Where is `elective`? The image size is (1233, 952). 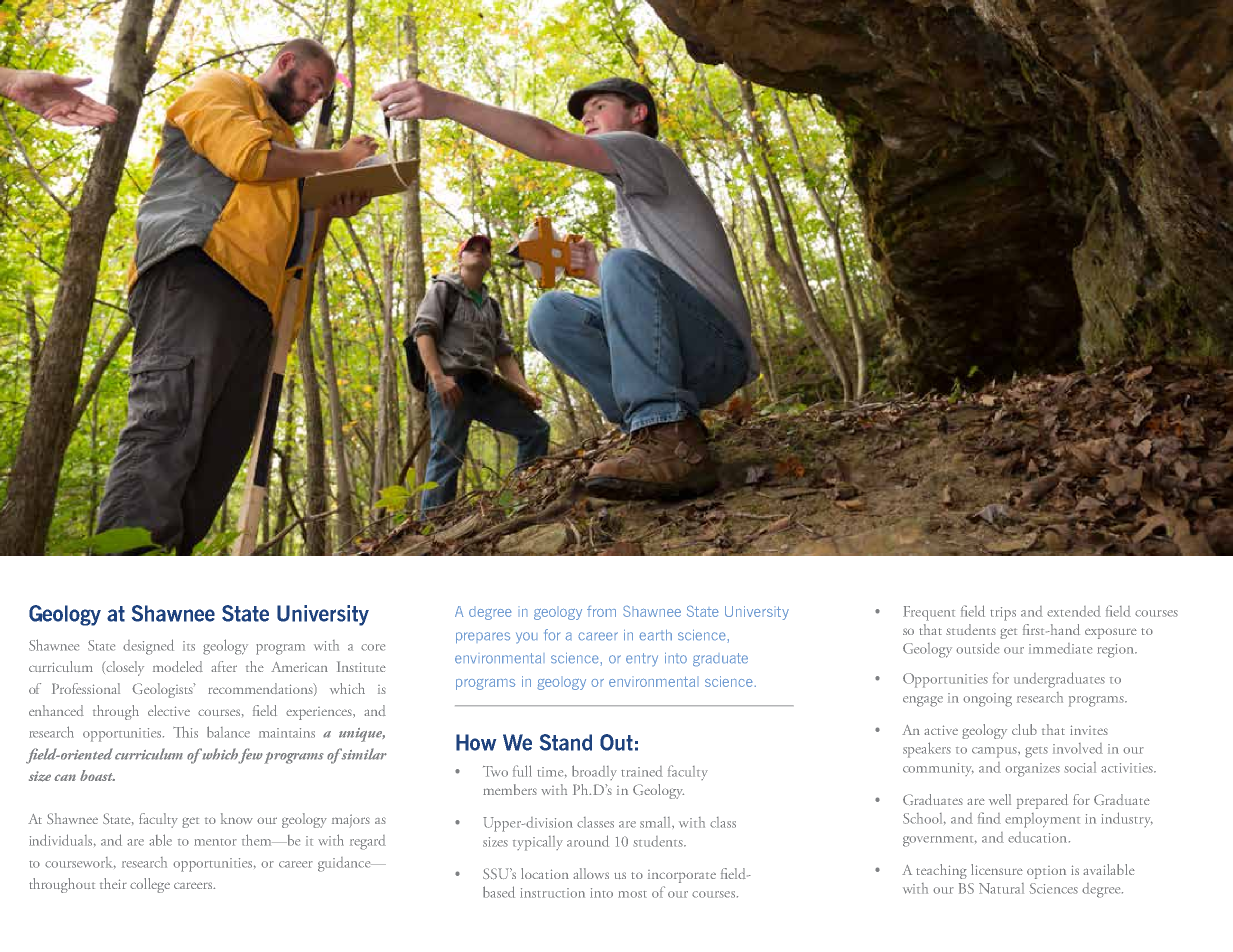 elective is located at coordinates (169, 710).
